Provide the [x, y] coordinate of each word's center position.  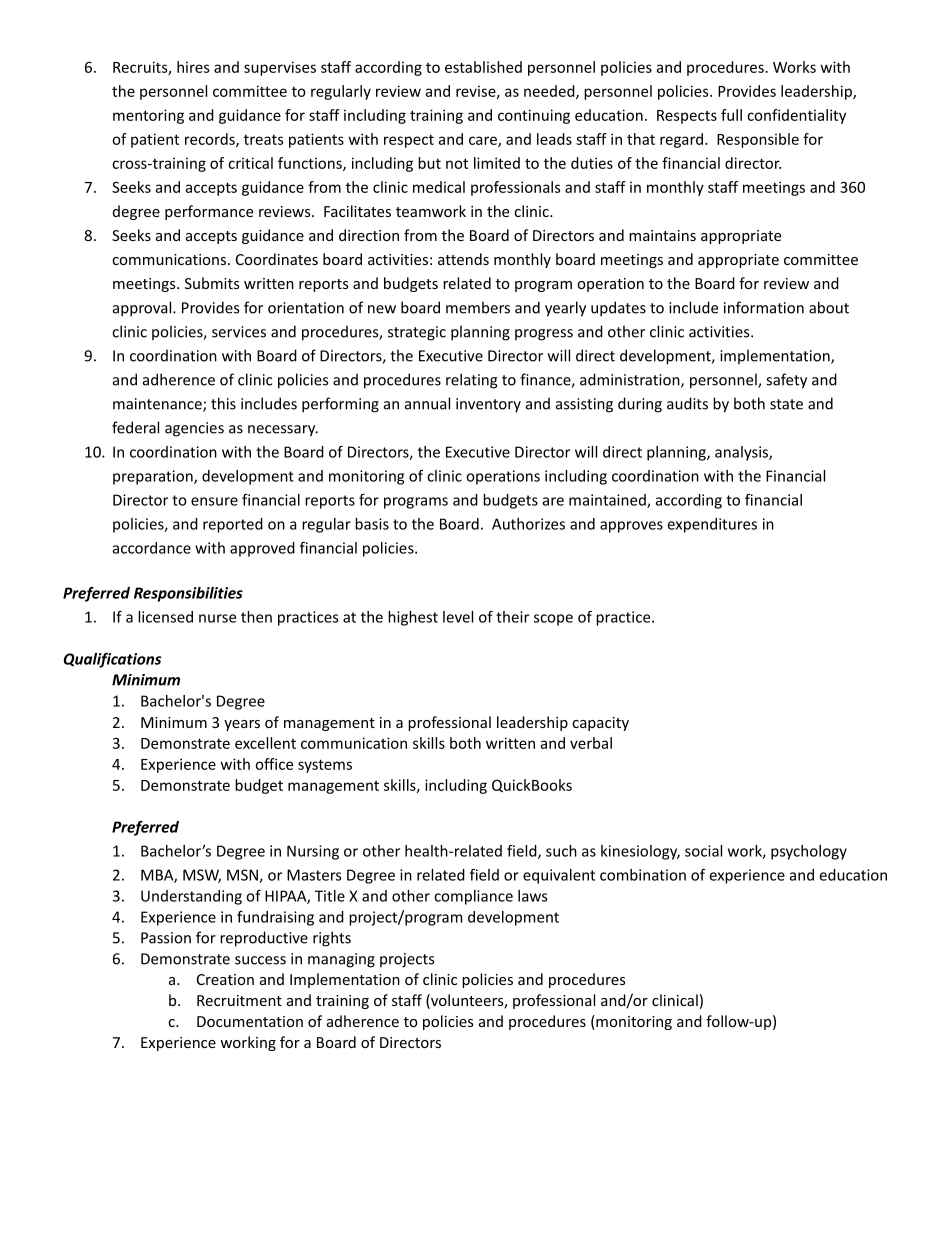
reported [233, 525]
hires [193, 67]
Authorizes [528, 524]
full [731, 115]
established [483, 67]
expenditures [712, 525]
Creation [225, 979]
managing [341, 960]
